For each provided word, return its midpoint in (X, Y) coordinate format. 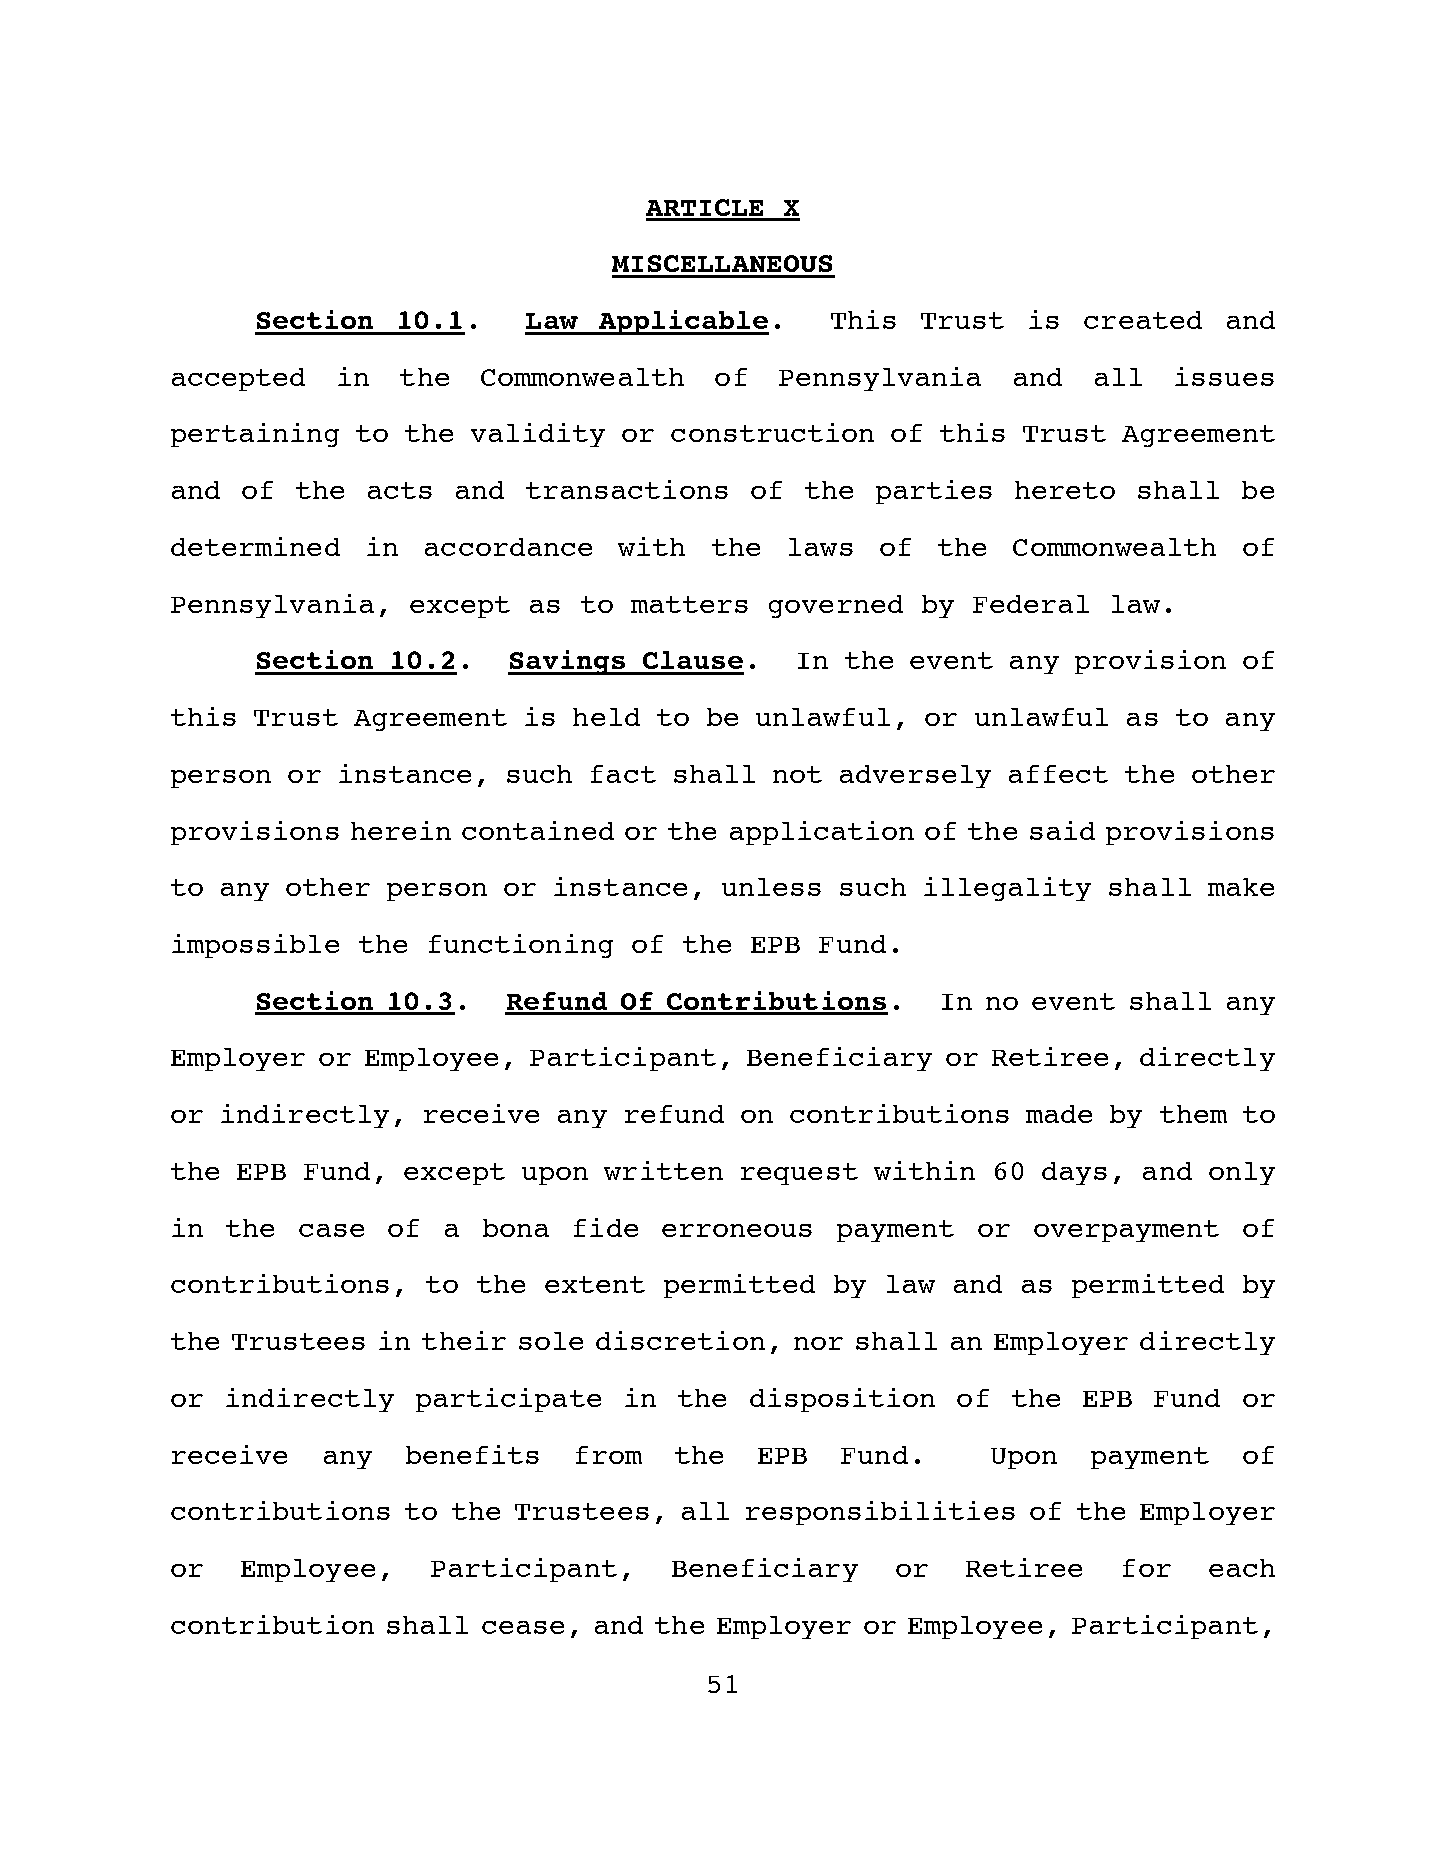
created (1143, 320)
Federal (1031, 604)
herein (401, 830)
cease (523, 1627)
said (1062, 830)
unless (771, 887)
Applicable (682, 322)
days (1074, 1173)
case (331, 1230)
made (1059, 1114)
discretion (680, 1340)
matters (689, 604)
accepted (238, 379)
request (799, 1174)
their (464, 1340)
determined (255, 546)
